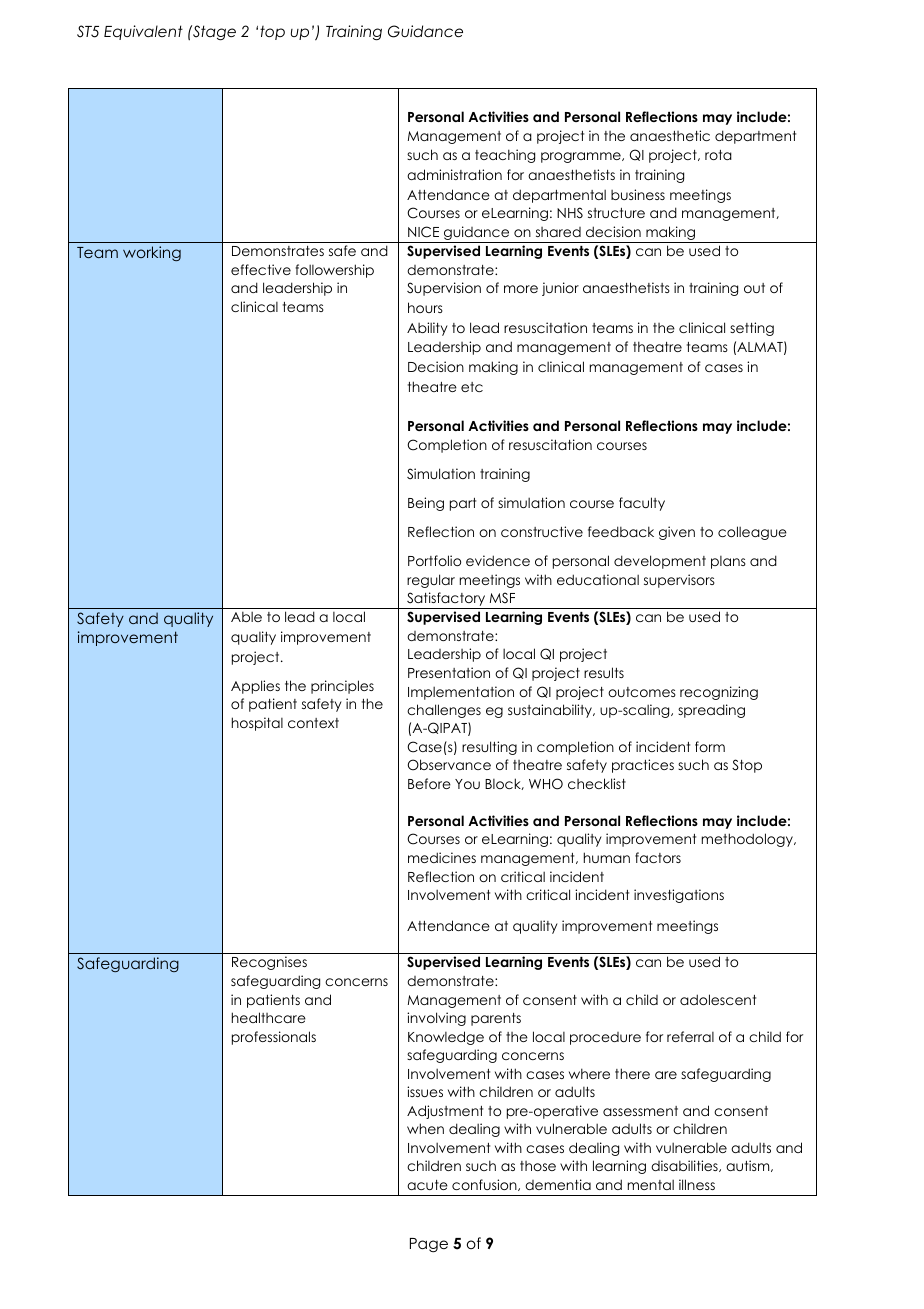  I want to click on setting, so click(752, 329).
